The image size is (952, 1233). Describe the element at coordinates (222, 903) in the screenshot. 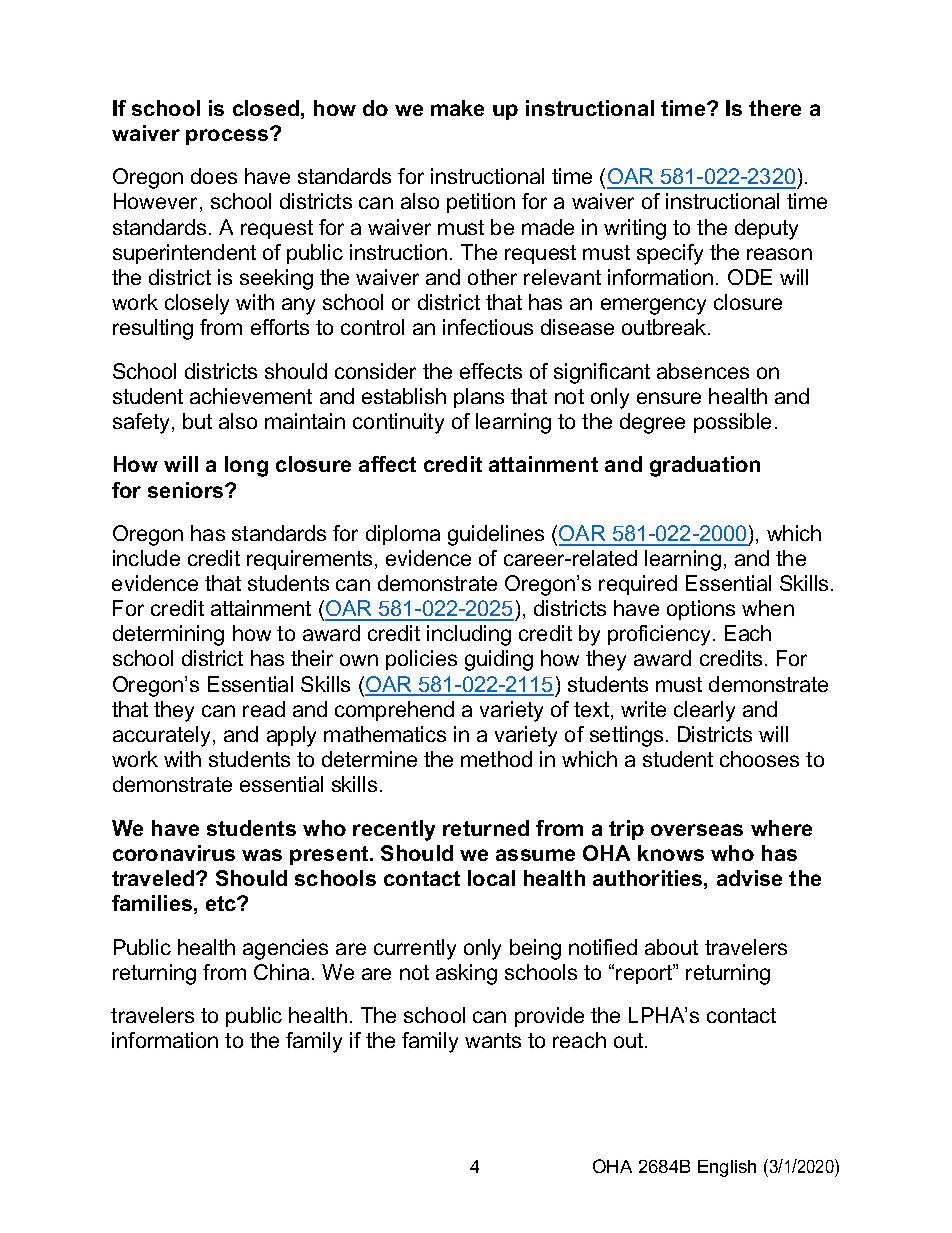

I see `etc` at that location.
